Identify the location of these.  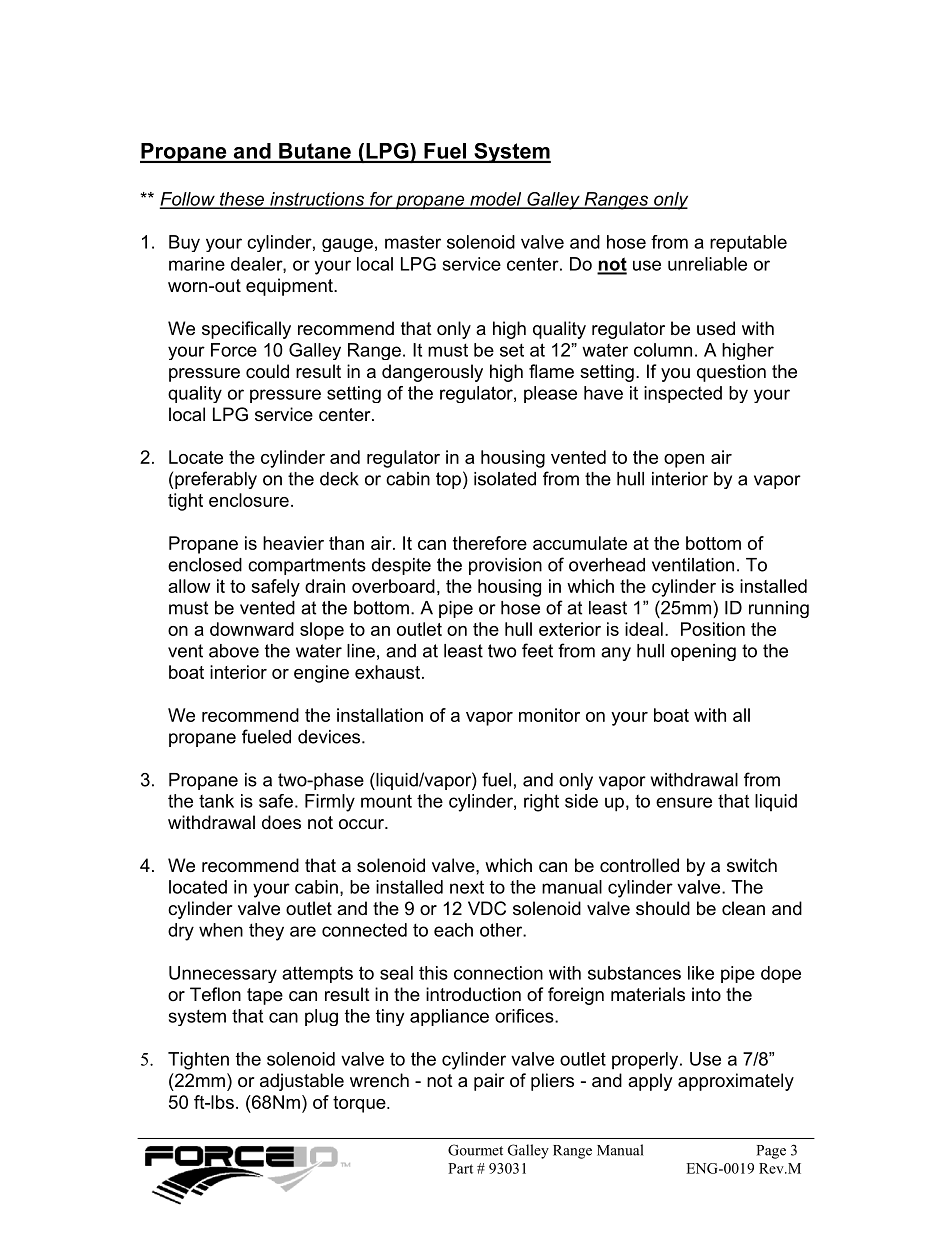
(242, 200).
